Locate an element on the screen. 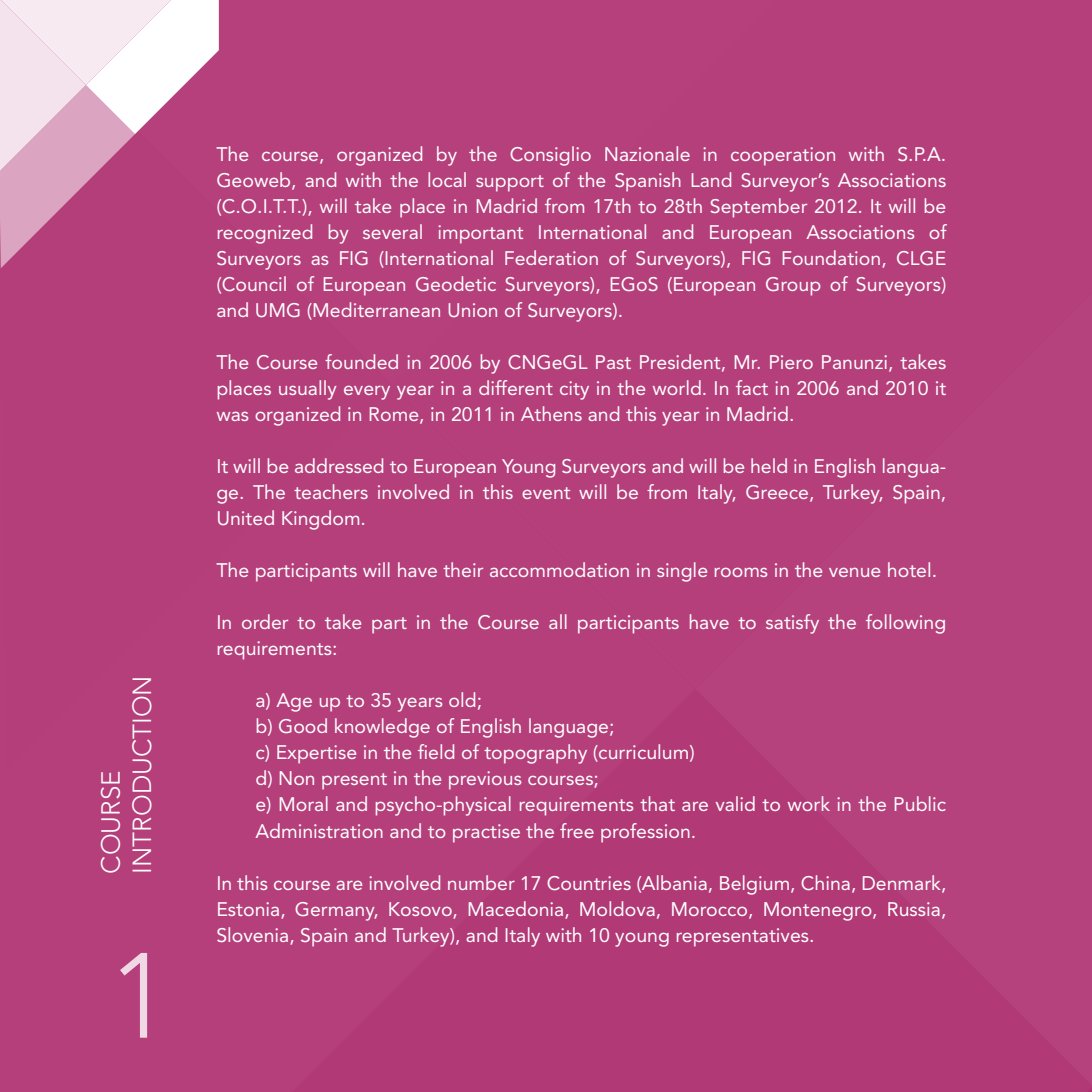 The height and width of the screenshot is (1092, 1092). United is located at coordinates (246, 517).
